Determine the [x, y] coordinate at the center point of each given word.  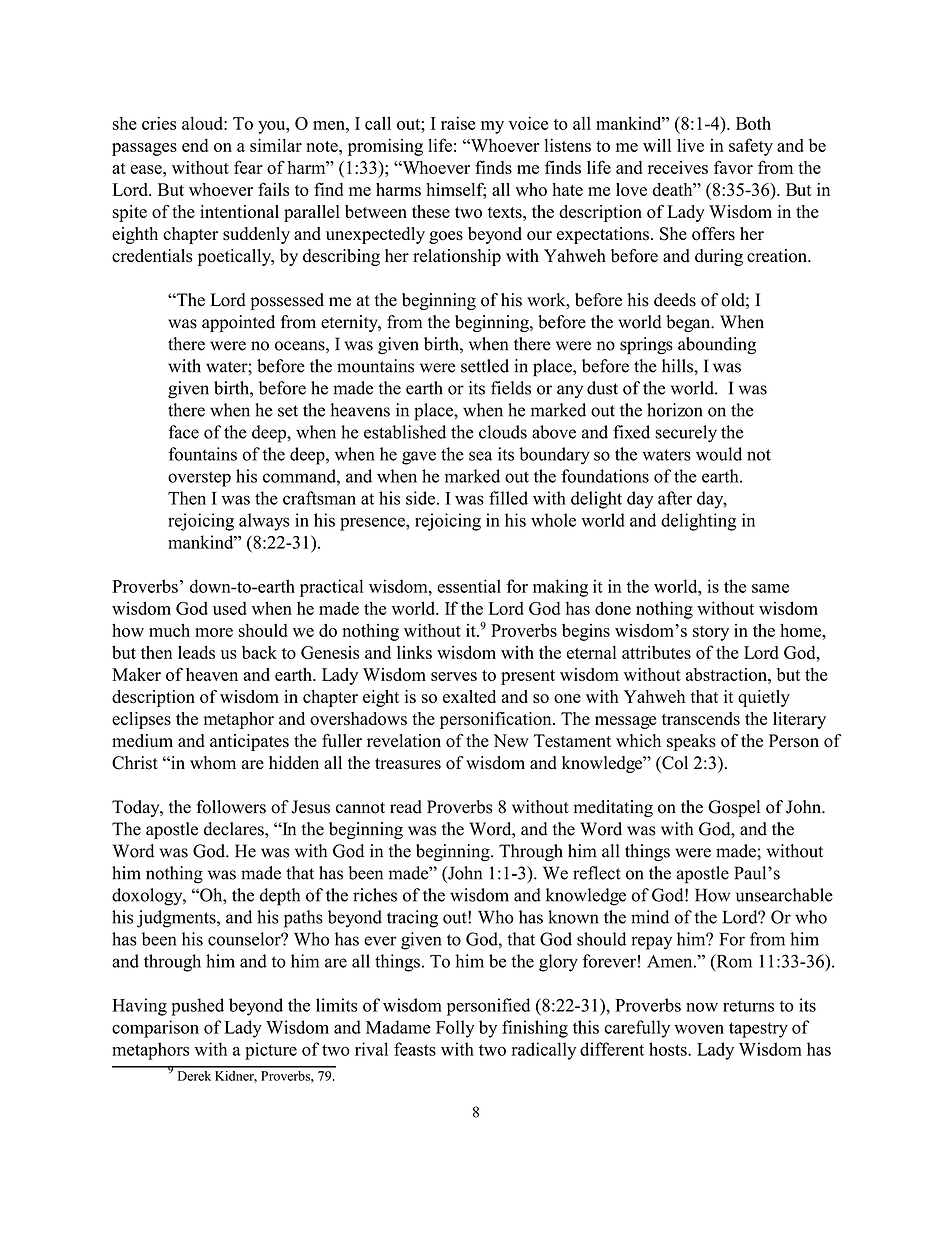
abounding [717, 345]
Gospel [734, 808]
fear [248, 167]
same [770, 588]
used [230, 608]
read [406, 807]
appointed [238, 323]
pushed [197, 1007]
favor [733, 167]
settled [485, 366]
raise [458, 123]
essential [469, 586]
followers [231, 807]
